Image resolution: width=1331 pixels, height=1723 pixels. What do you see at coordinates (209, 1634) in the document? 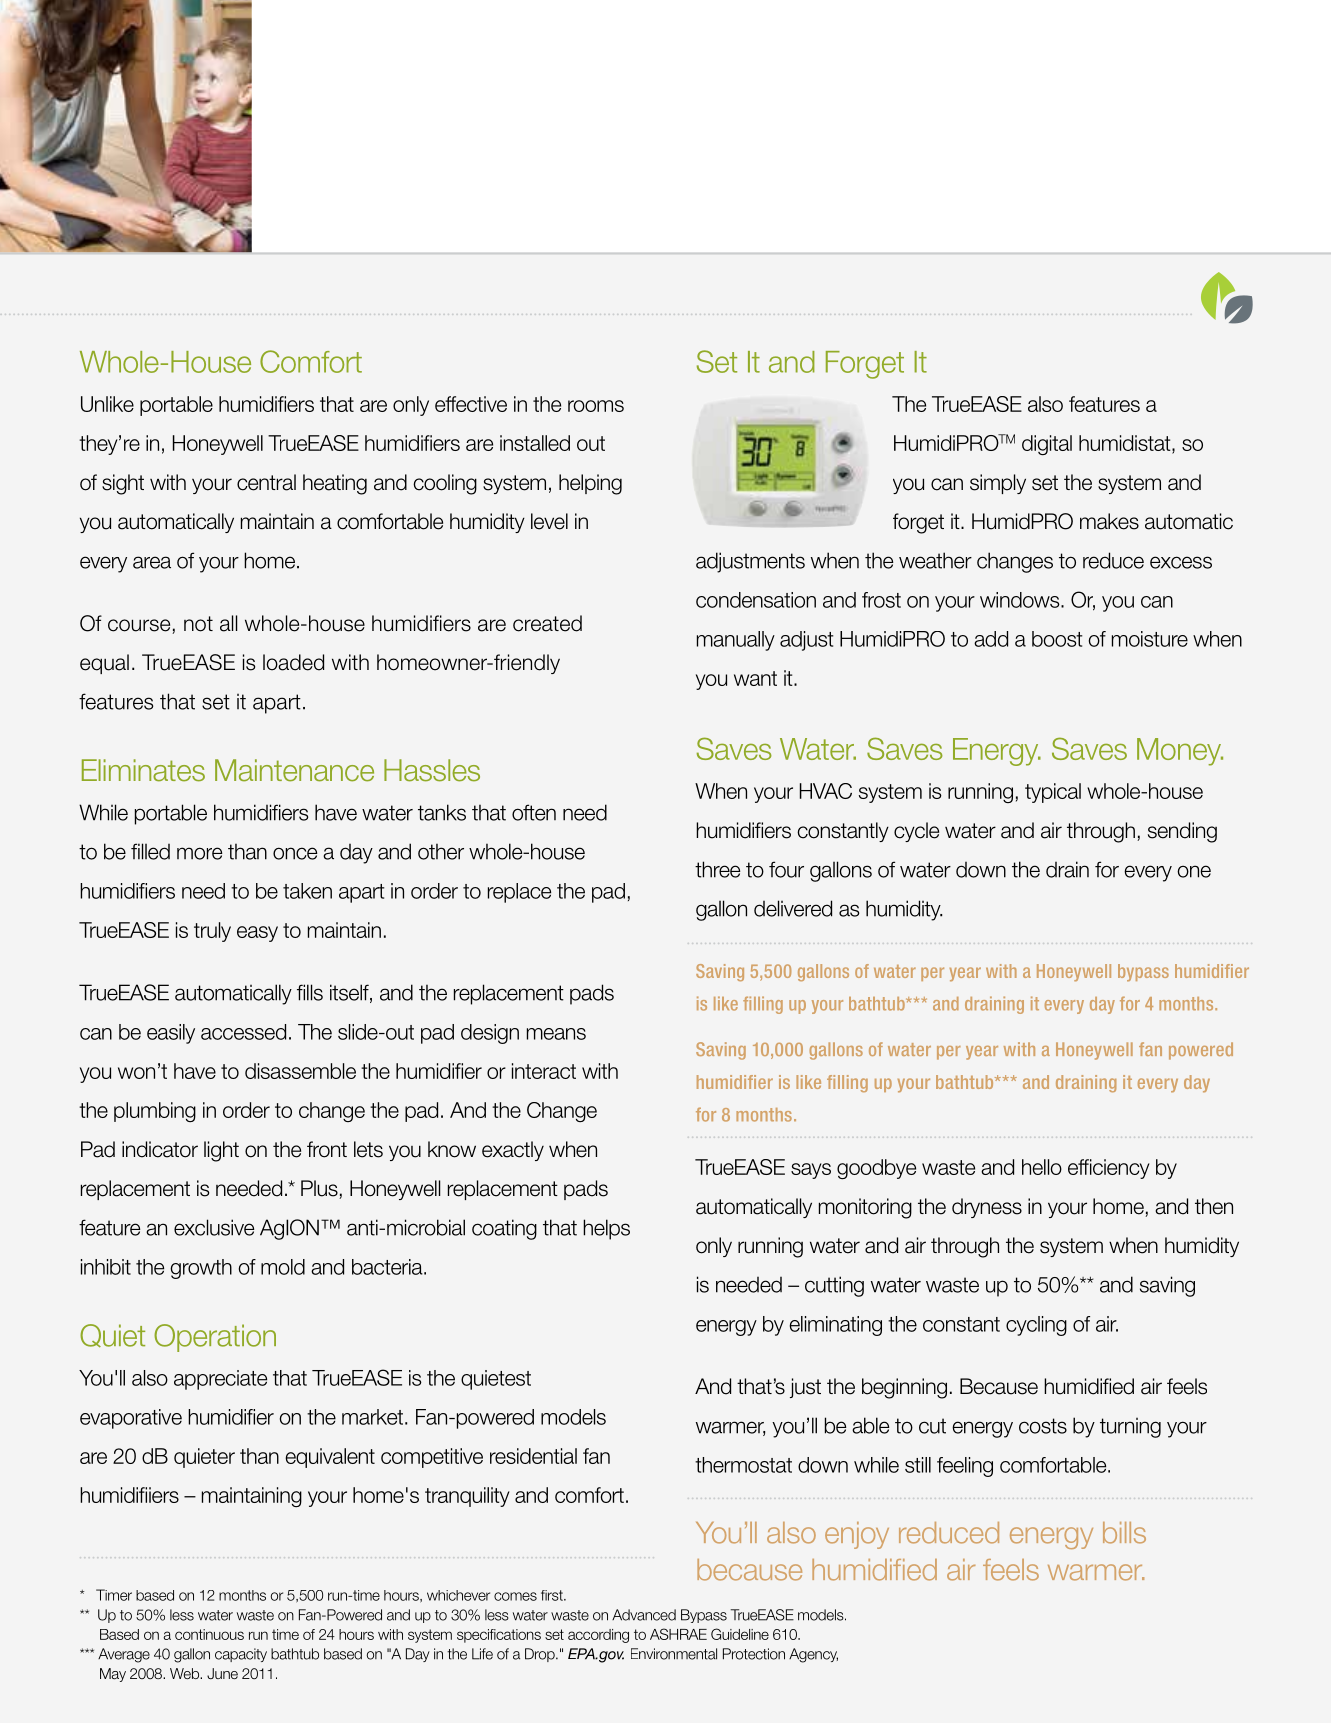
I see `continuous` at bounding box center [209, 1634].
